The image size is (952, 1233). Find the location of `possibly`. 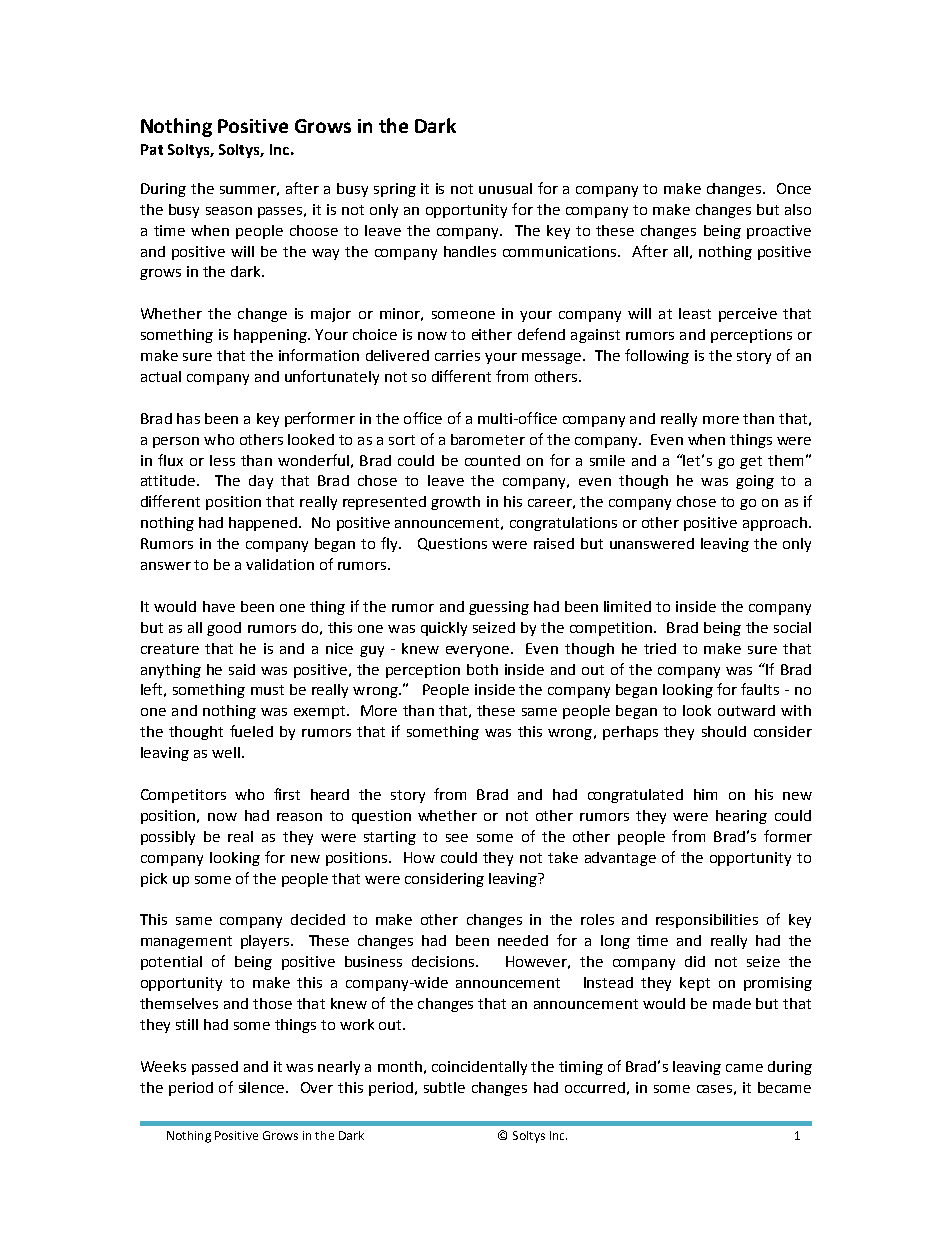

possibly is located at coordinates (168, 838).
